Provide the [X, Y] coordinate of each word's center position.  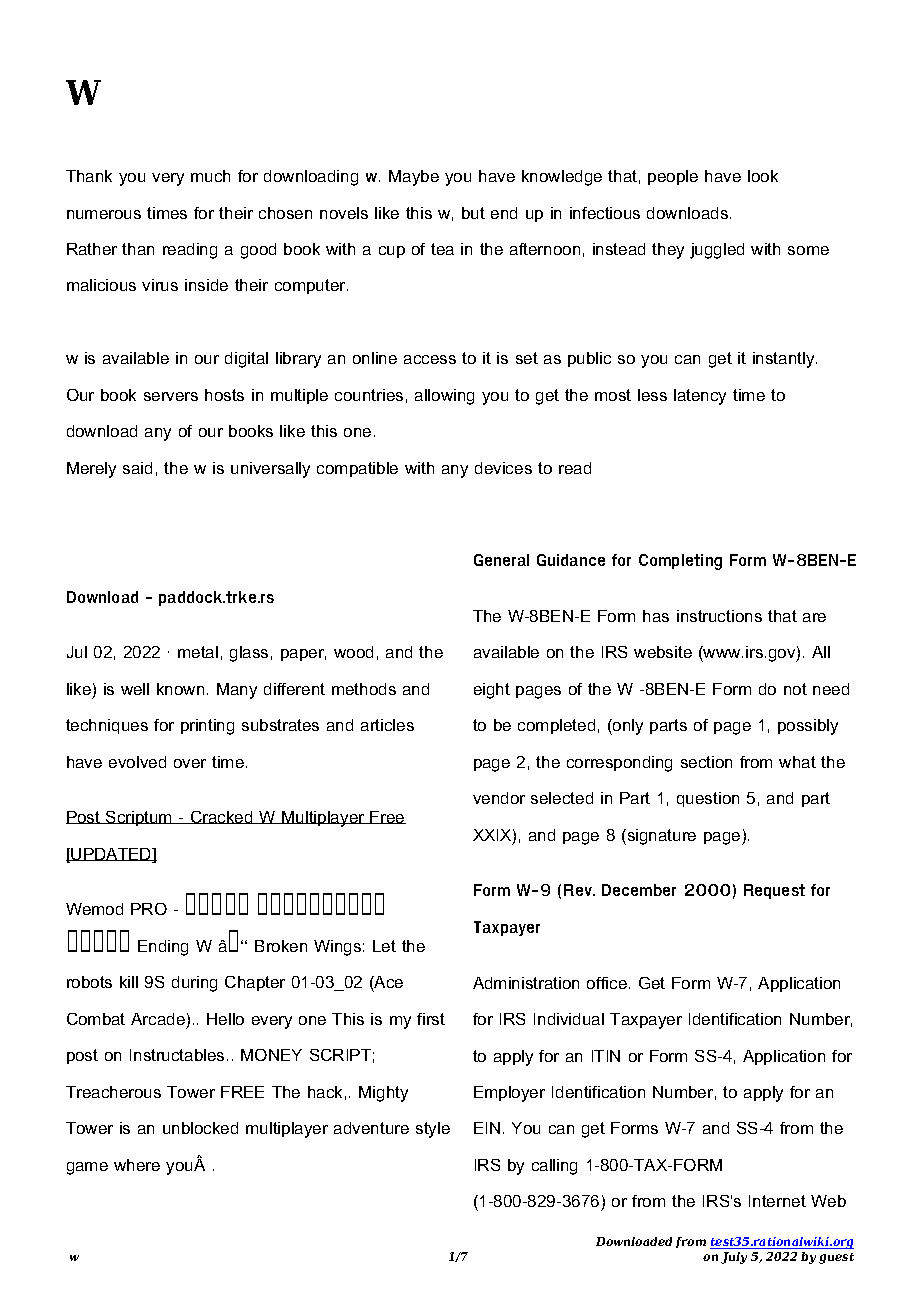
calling [554, 1167]
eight [492, 691]
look [763, 176]
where [137, 1165]
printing [207, 727]
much [210, 176]
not [795, 689]
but [473, 213]
